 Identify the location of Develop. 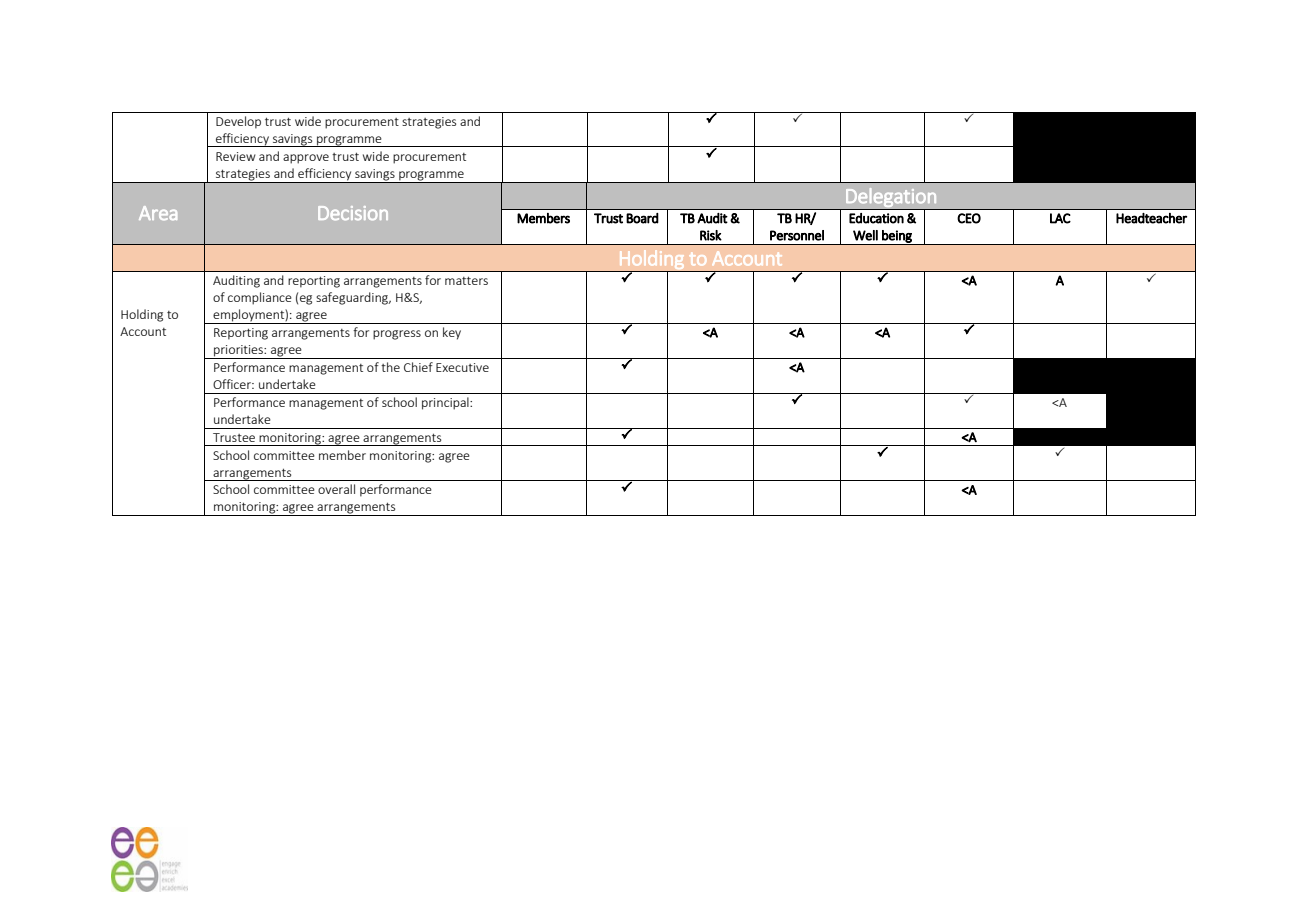
(238, 122).
